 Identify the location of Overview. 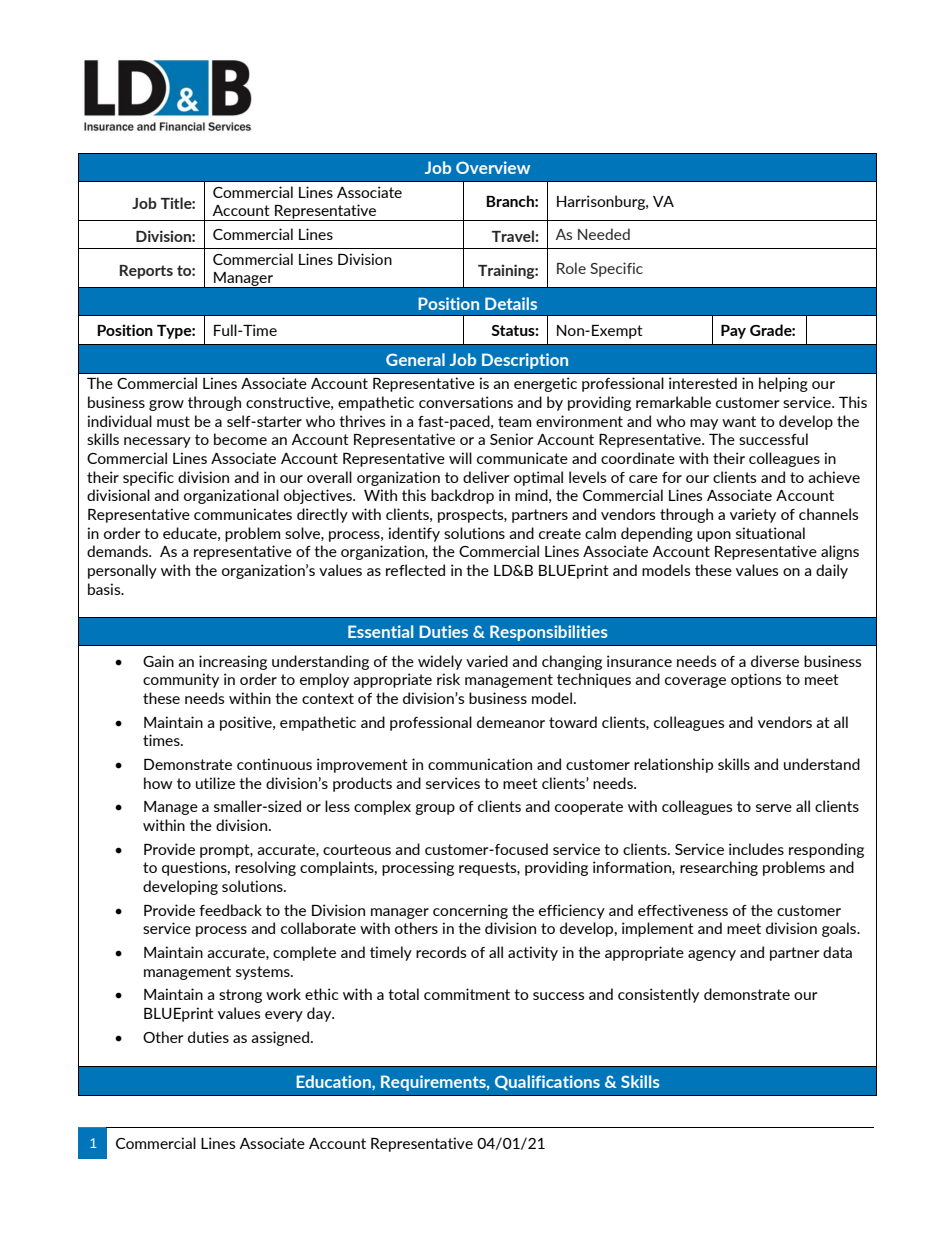
(493, 167).
